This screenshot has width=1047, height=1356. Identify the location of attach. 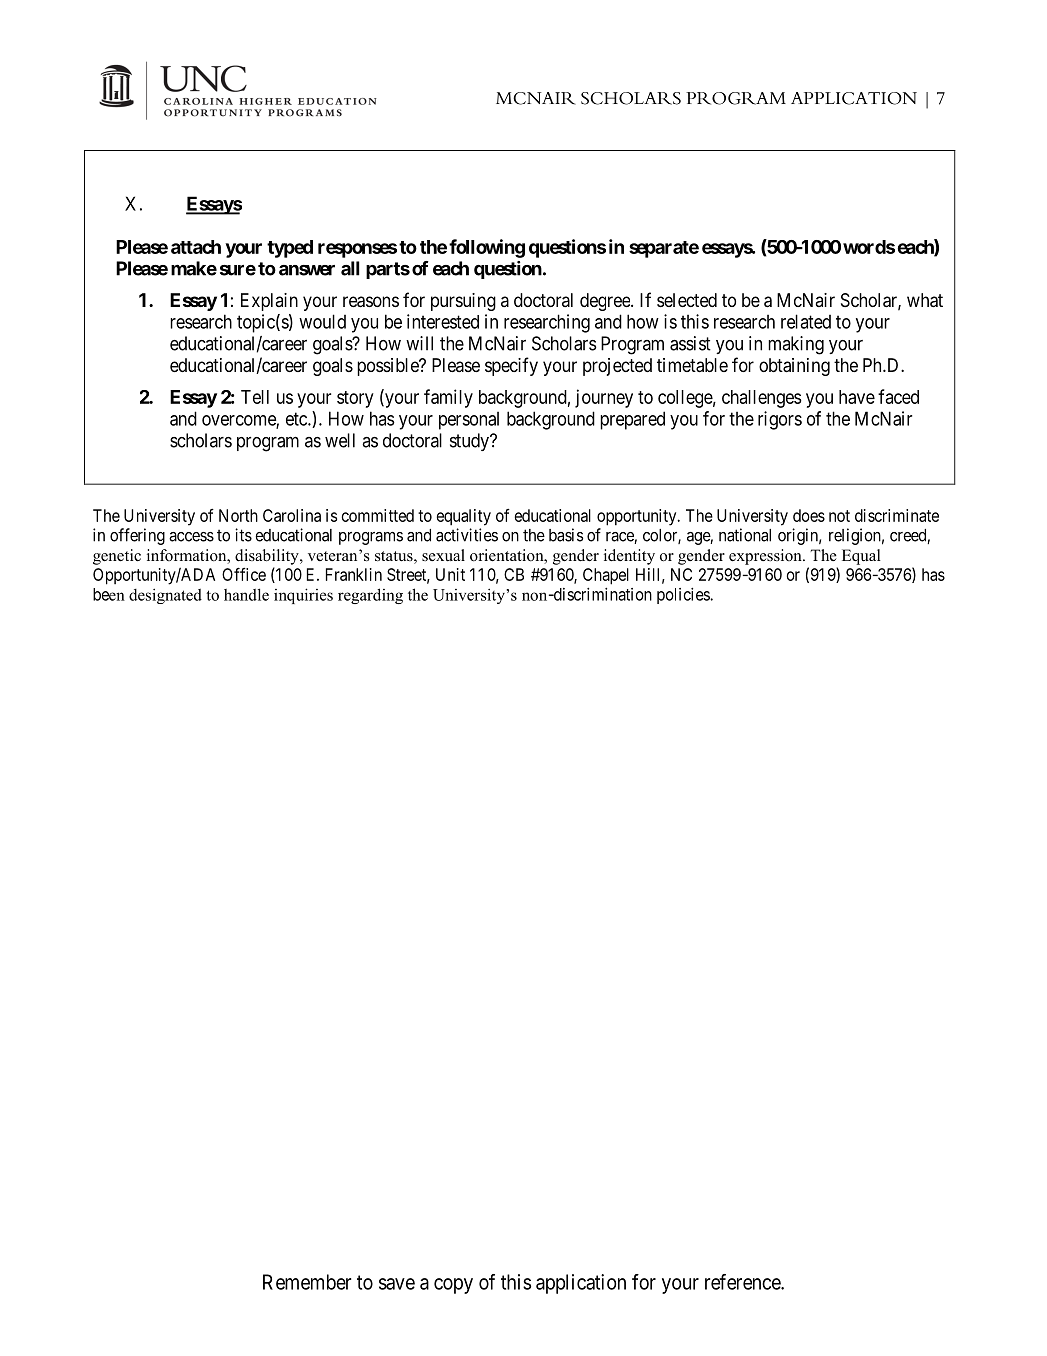
(196, 247).
